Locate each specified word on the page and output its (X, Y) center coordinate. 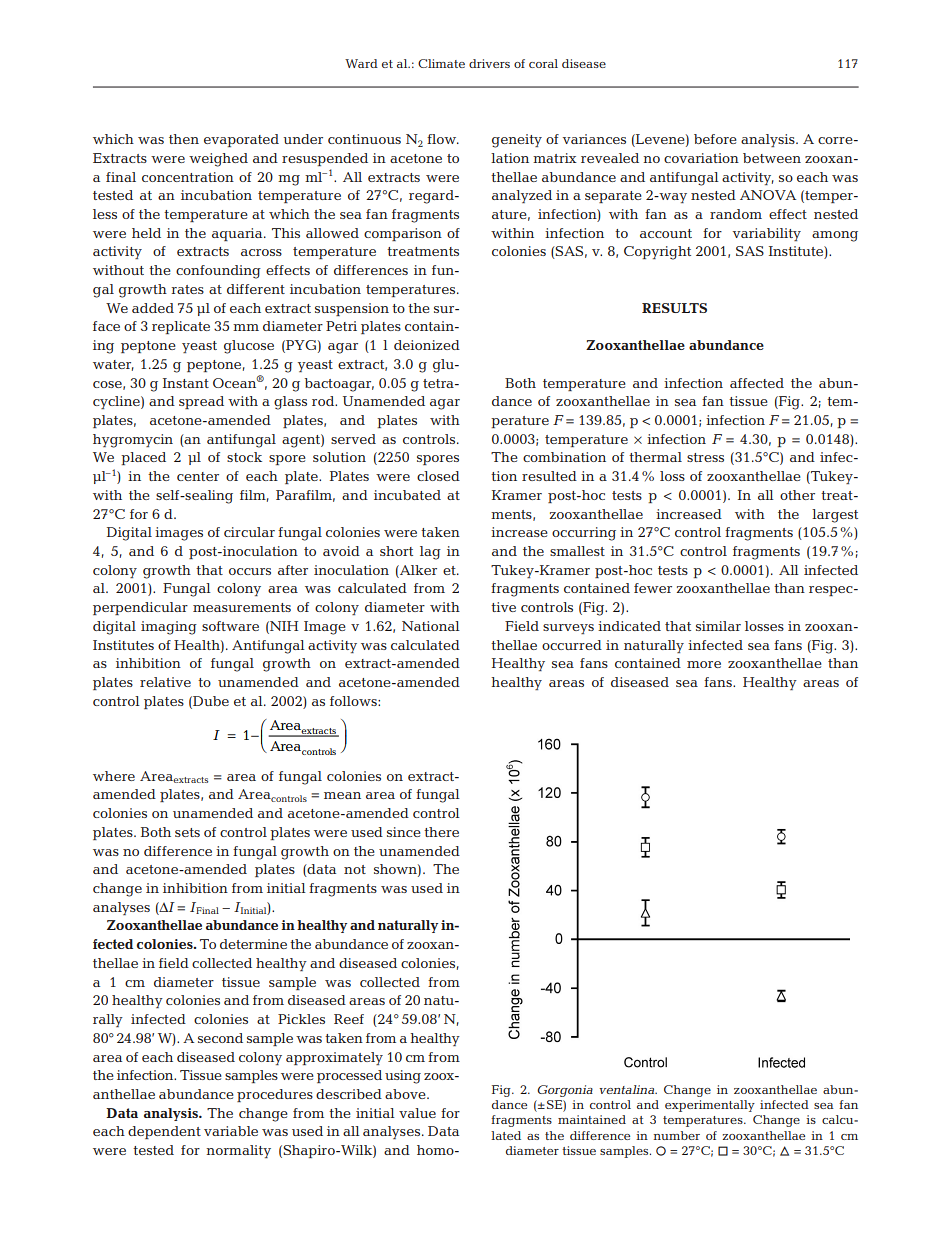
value (417, 1113)
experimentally (710, 1106)
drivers (489, 63)
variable (231, 1131)
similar (718, 626)
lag (430, 553)
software (230, 626)
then (184, 139)
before (715, 139)
